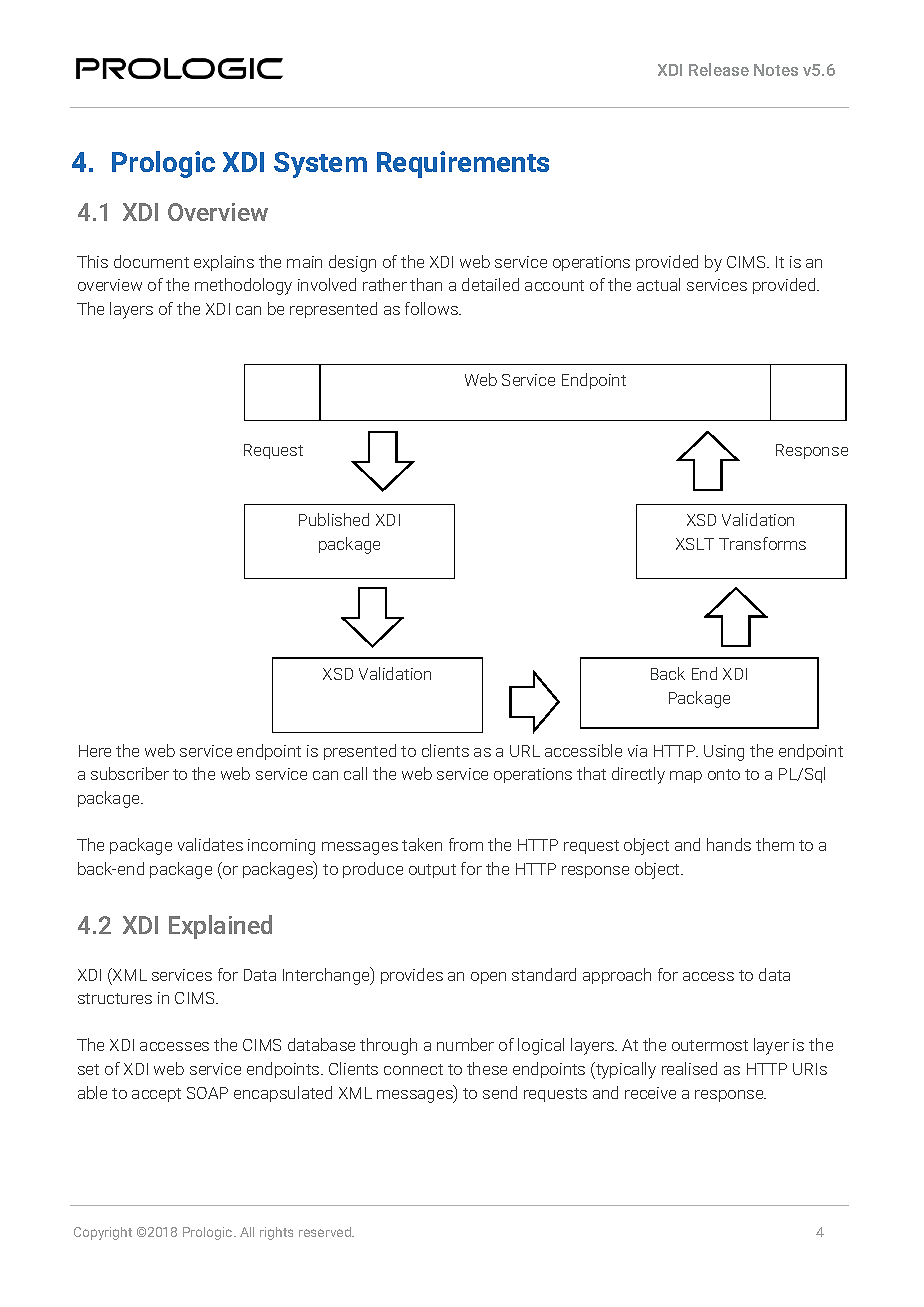 This page has height=1307, width=924. I want to click on Using, so click(724, 753).
